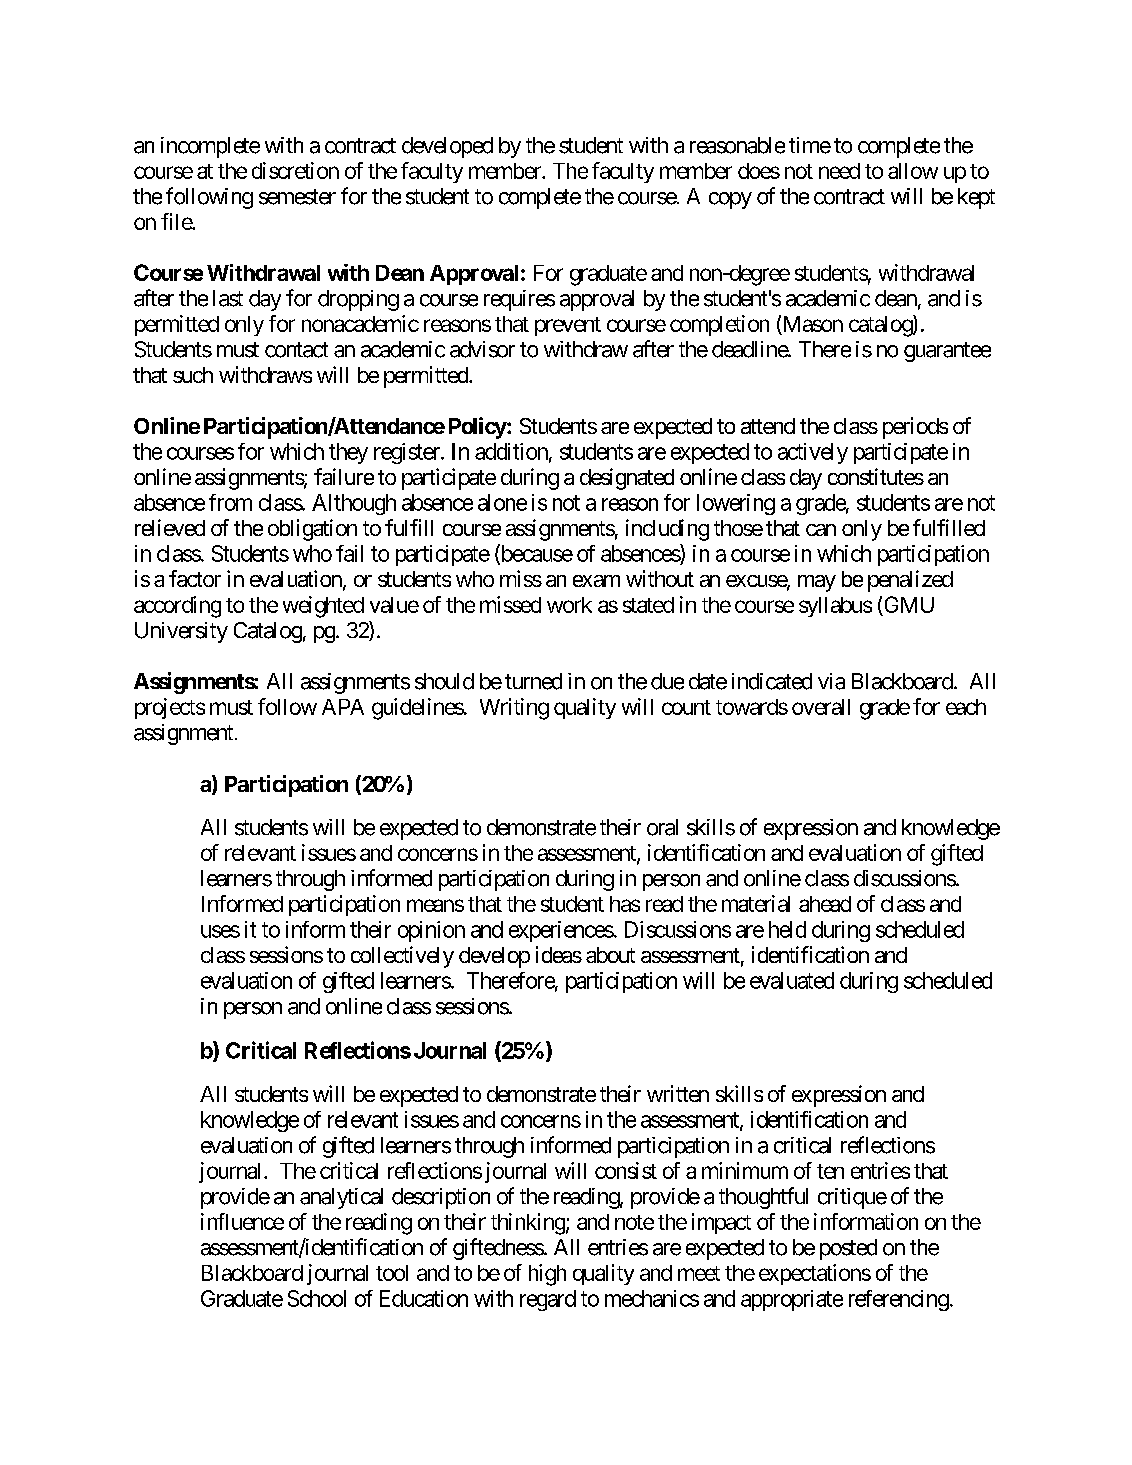 Image resolution: width=1132 pixels, height=1465 pixels. What do you see at coordinates (596, 581) in the image?
I see `exam` at bounding box center [596, 581].
